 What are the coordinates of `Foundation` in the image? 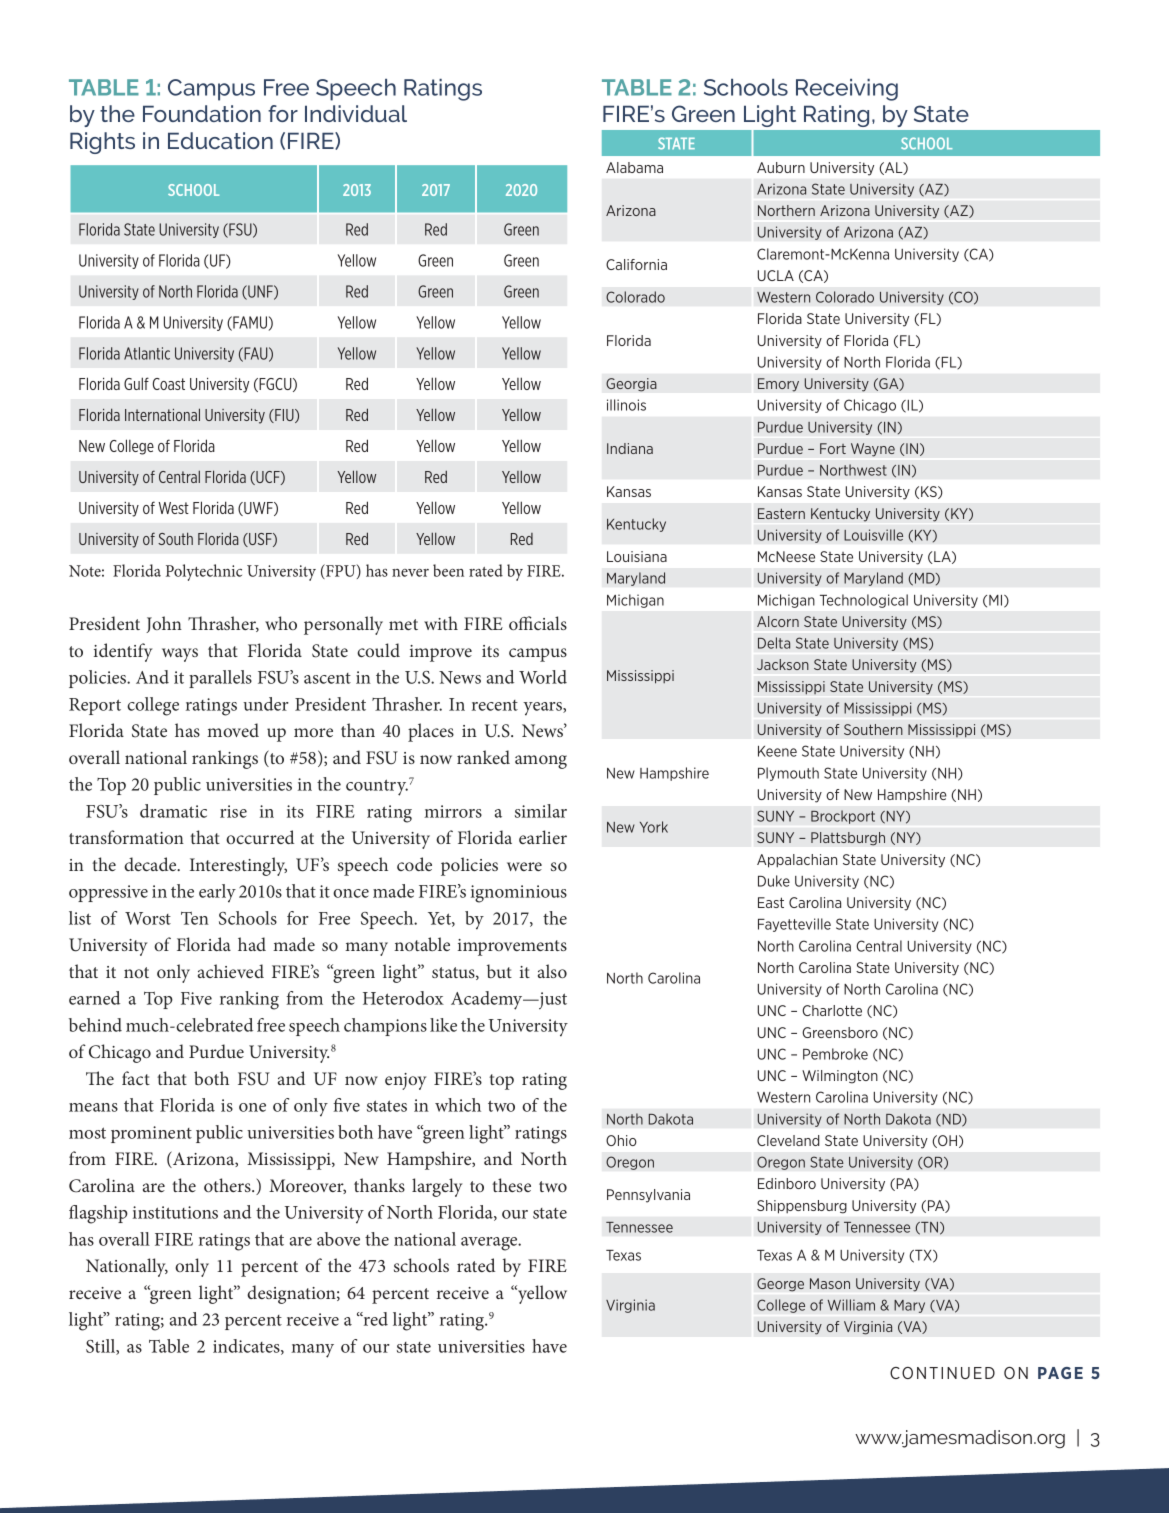 It's located at (202, 113).
